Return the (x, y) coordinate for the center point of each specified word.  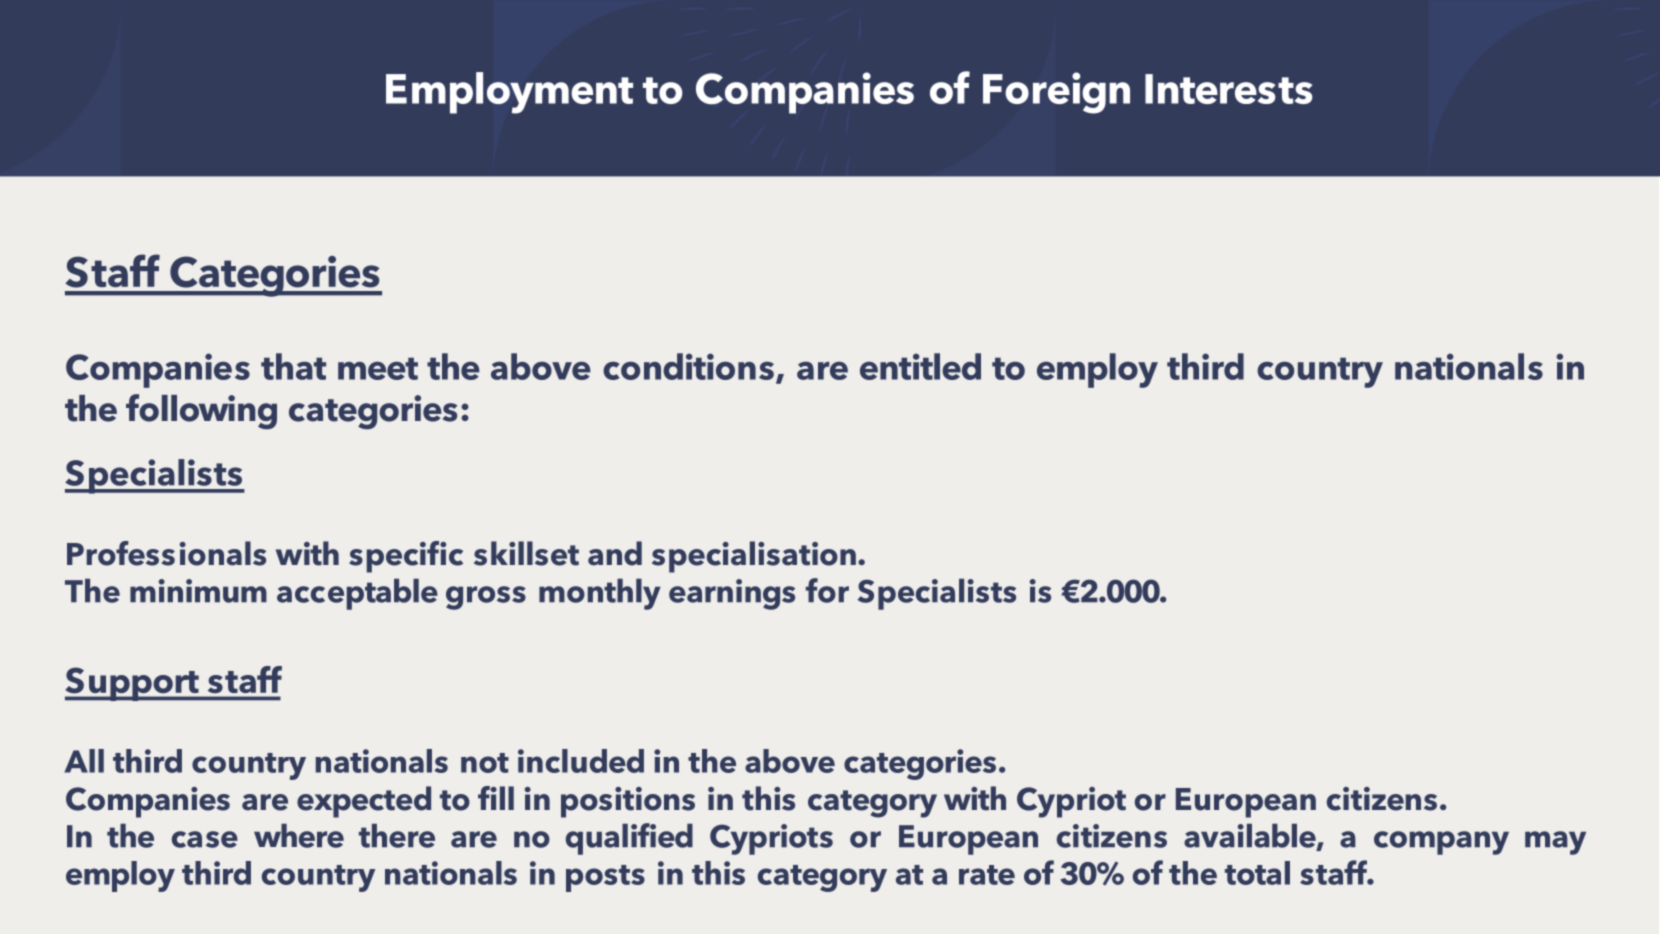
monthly (600, 594)
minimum (198, 591)
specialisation (754, 557)
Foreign (1056, 93)
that (293, 366)
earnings (732, 594)
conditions (690, 367)
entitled (920, 366)
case (205, 839)
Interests (1228, 89)
